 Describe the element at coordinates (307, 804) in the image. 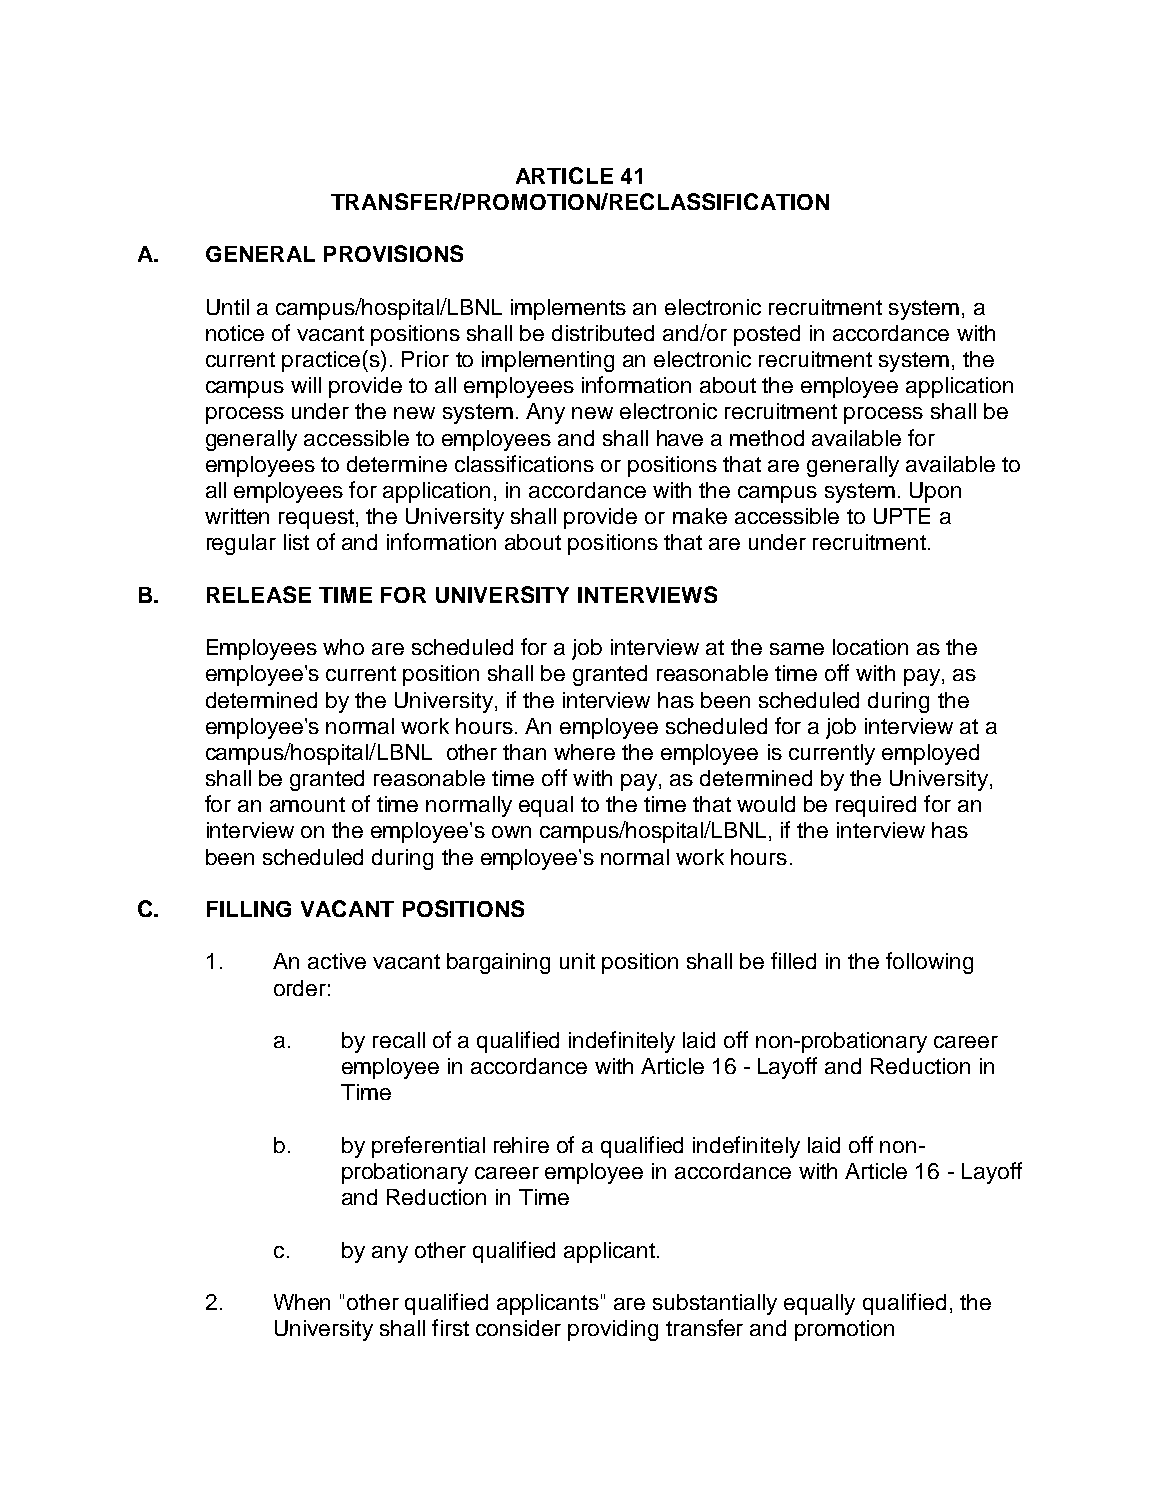

I see `amount` at that location.
